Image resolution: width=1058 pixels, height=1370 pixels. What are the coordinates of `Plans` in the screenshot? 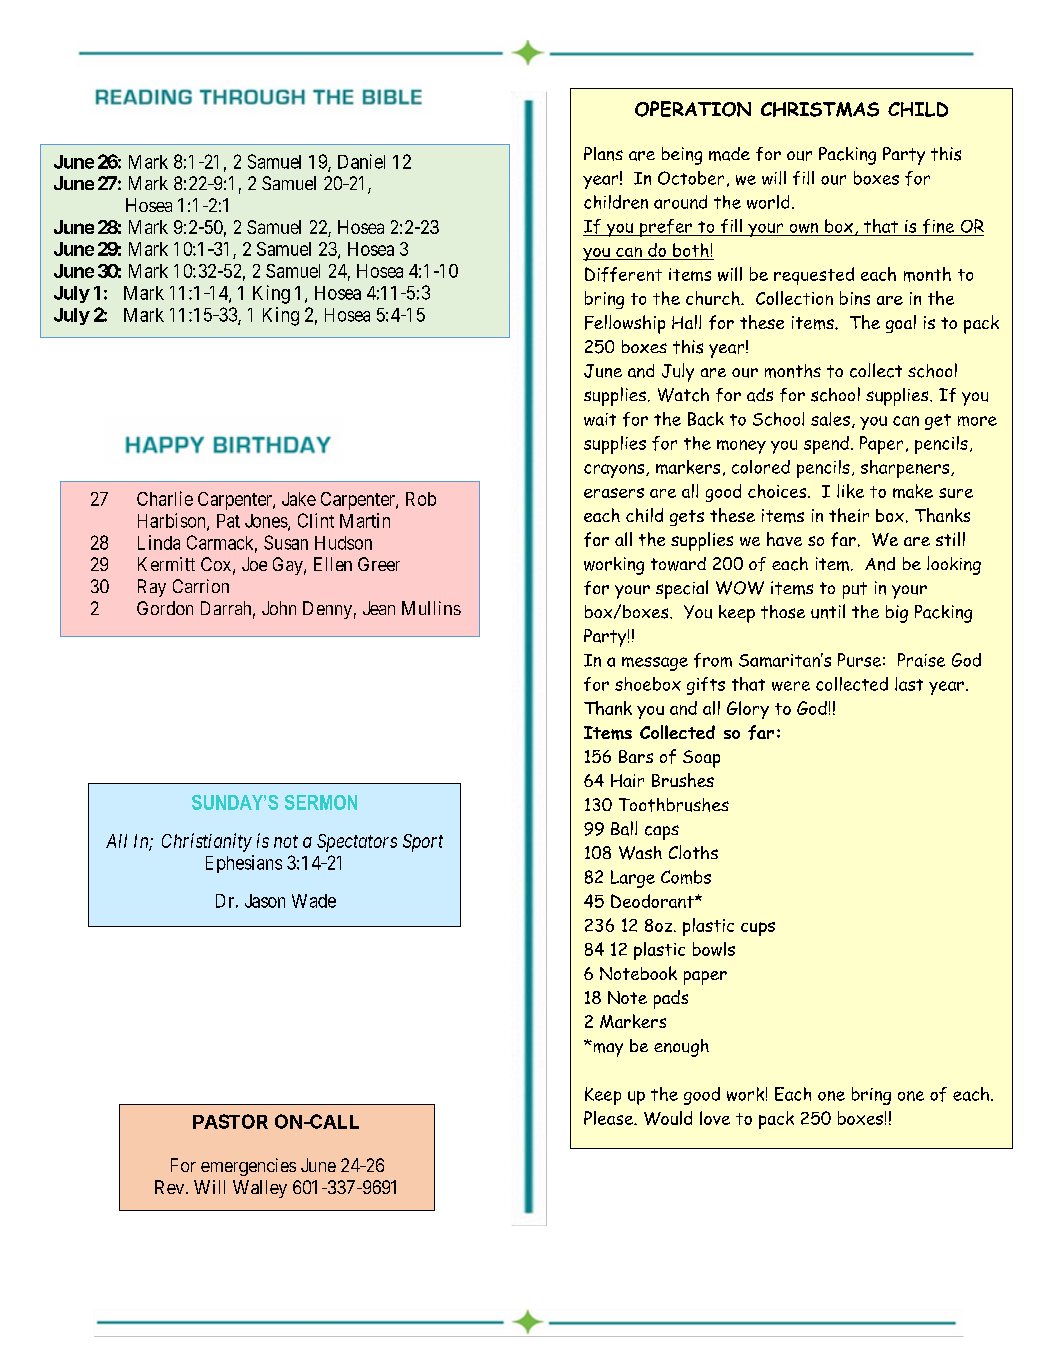 It's located at (603, 154).
